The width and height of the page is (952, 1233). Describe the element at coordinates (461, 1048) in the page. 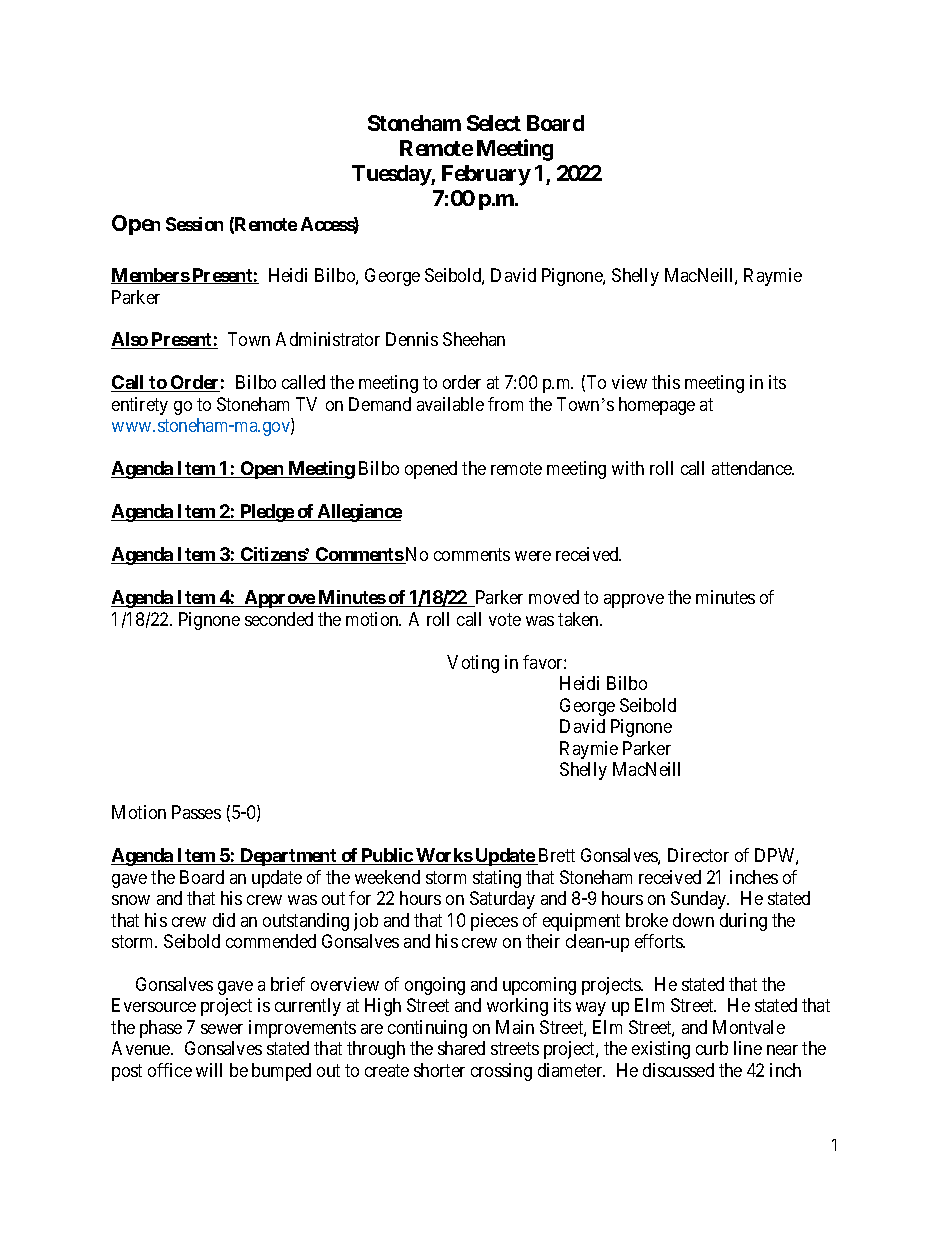

I see `shared` at that location.
